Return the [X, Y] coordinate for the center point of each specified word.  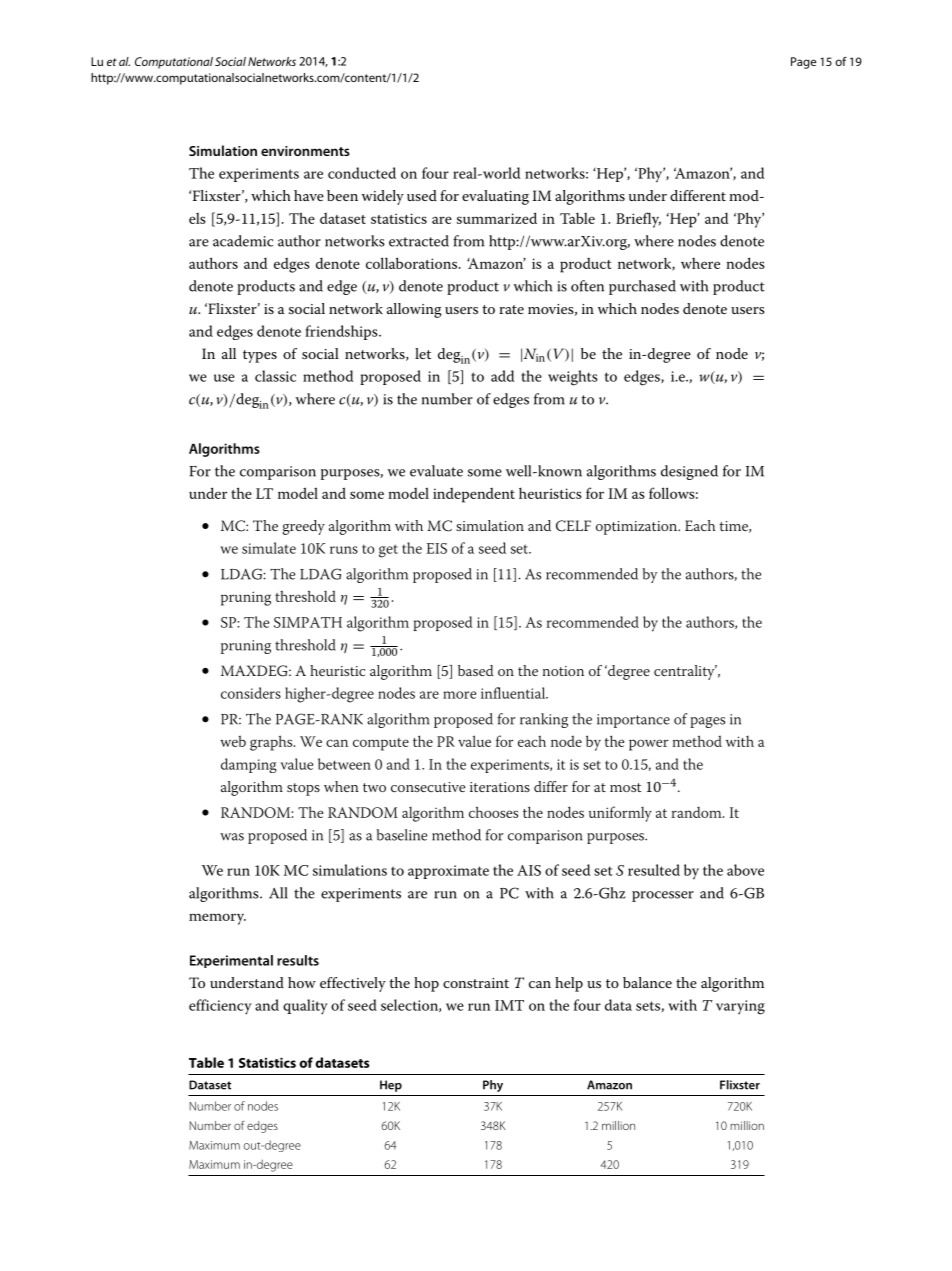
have [309, 195]
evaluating [495, 197]
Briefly [638, 220]
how [302, 982]
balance [647, 982]
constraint [476, 983]
